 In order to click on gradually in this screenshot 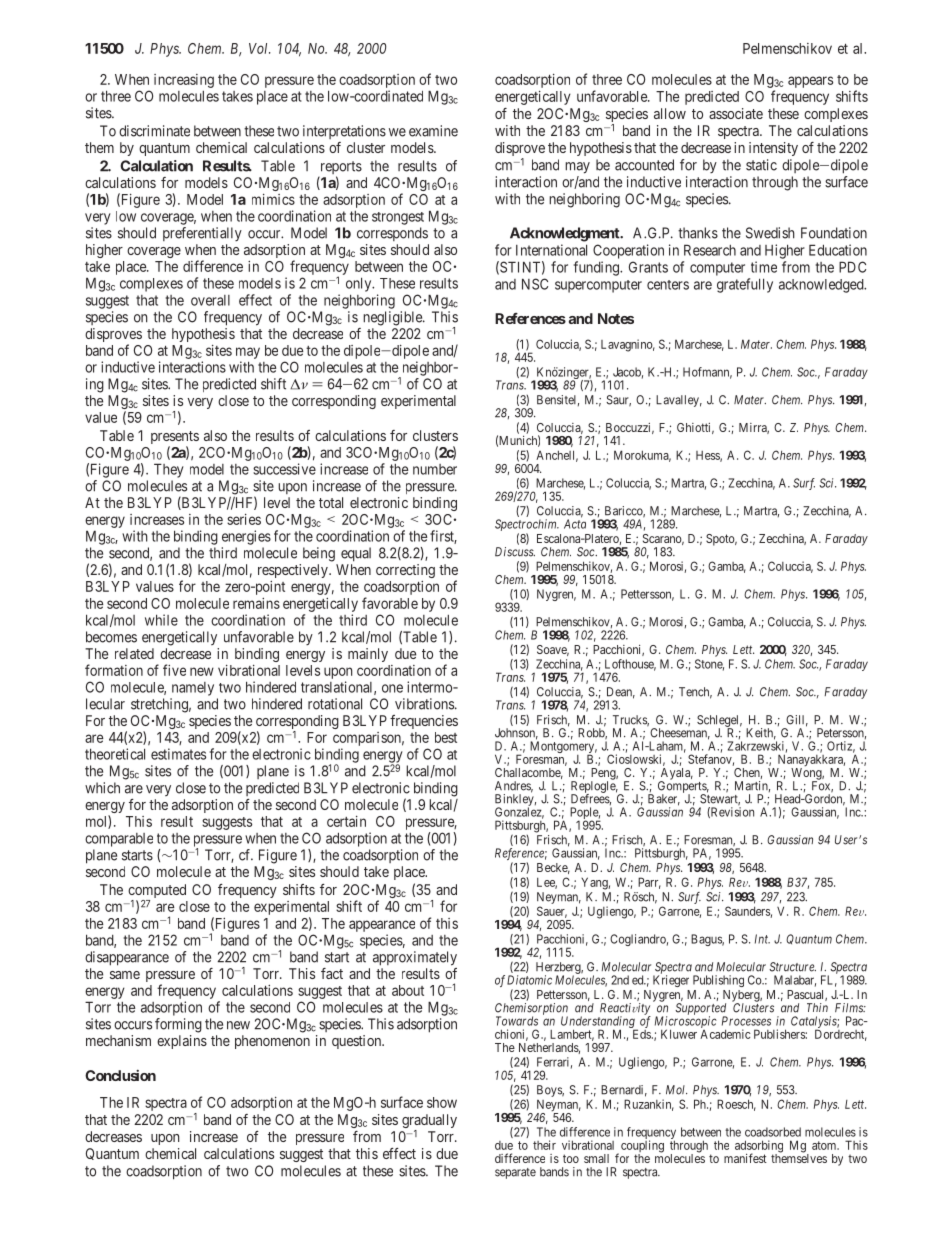, I will do `click(429, 1122)`.
